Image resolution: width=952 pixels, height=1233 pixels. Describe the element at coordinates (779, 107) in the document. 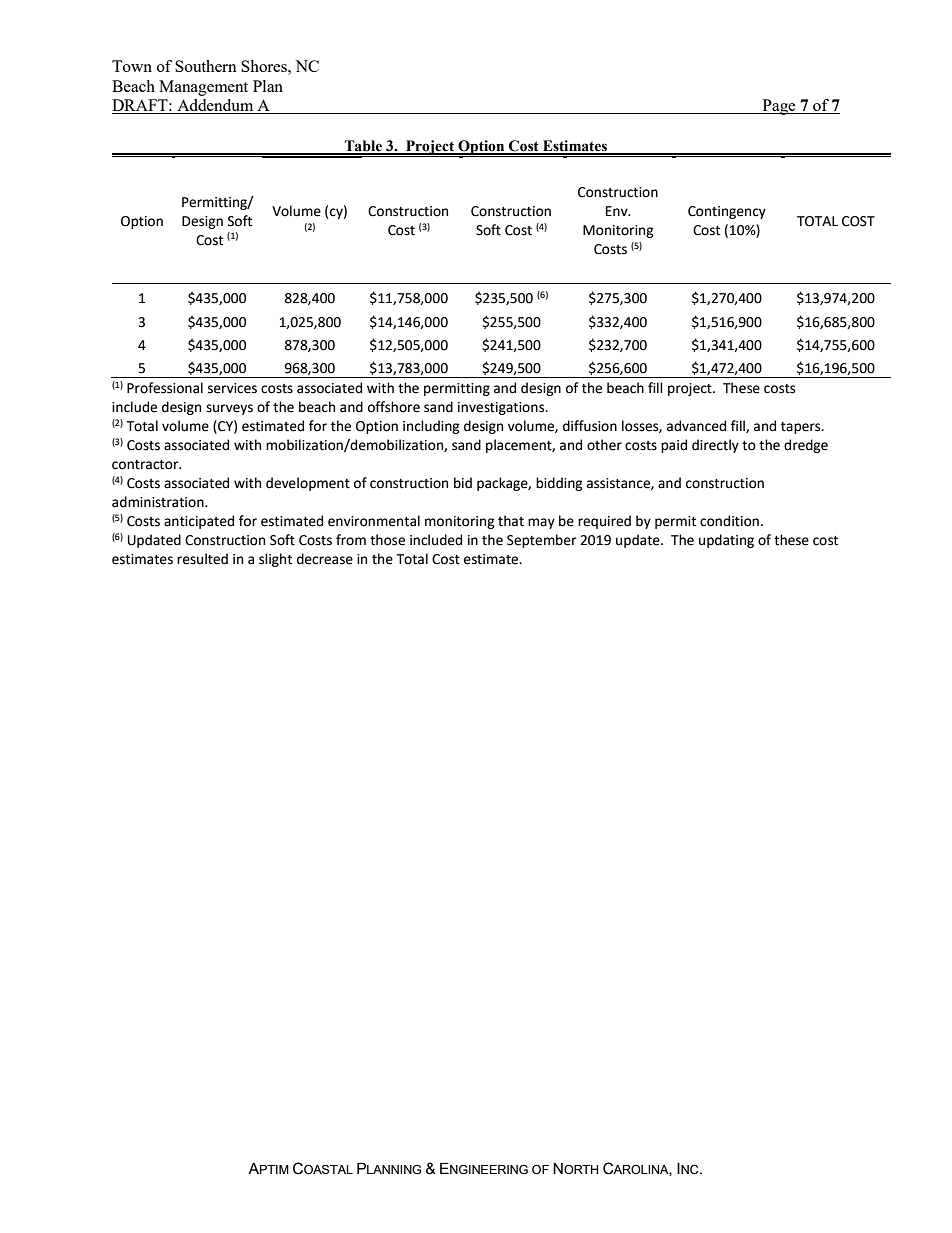

I see `Page` at that location.
